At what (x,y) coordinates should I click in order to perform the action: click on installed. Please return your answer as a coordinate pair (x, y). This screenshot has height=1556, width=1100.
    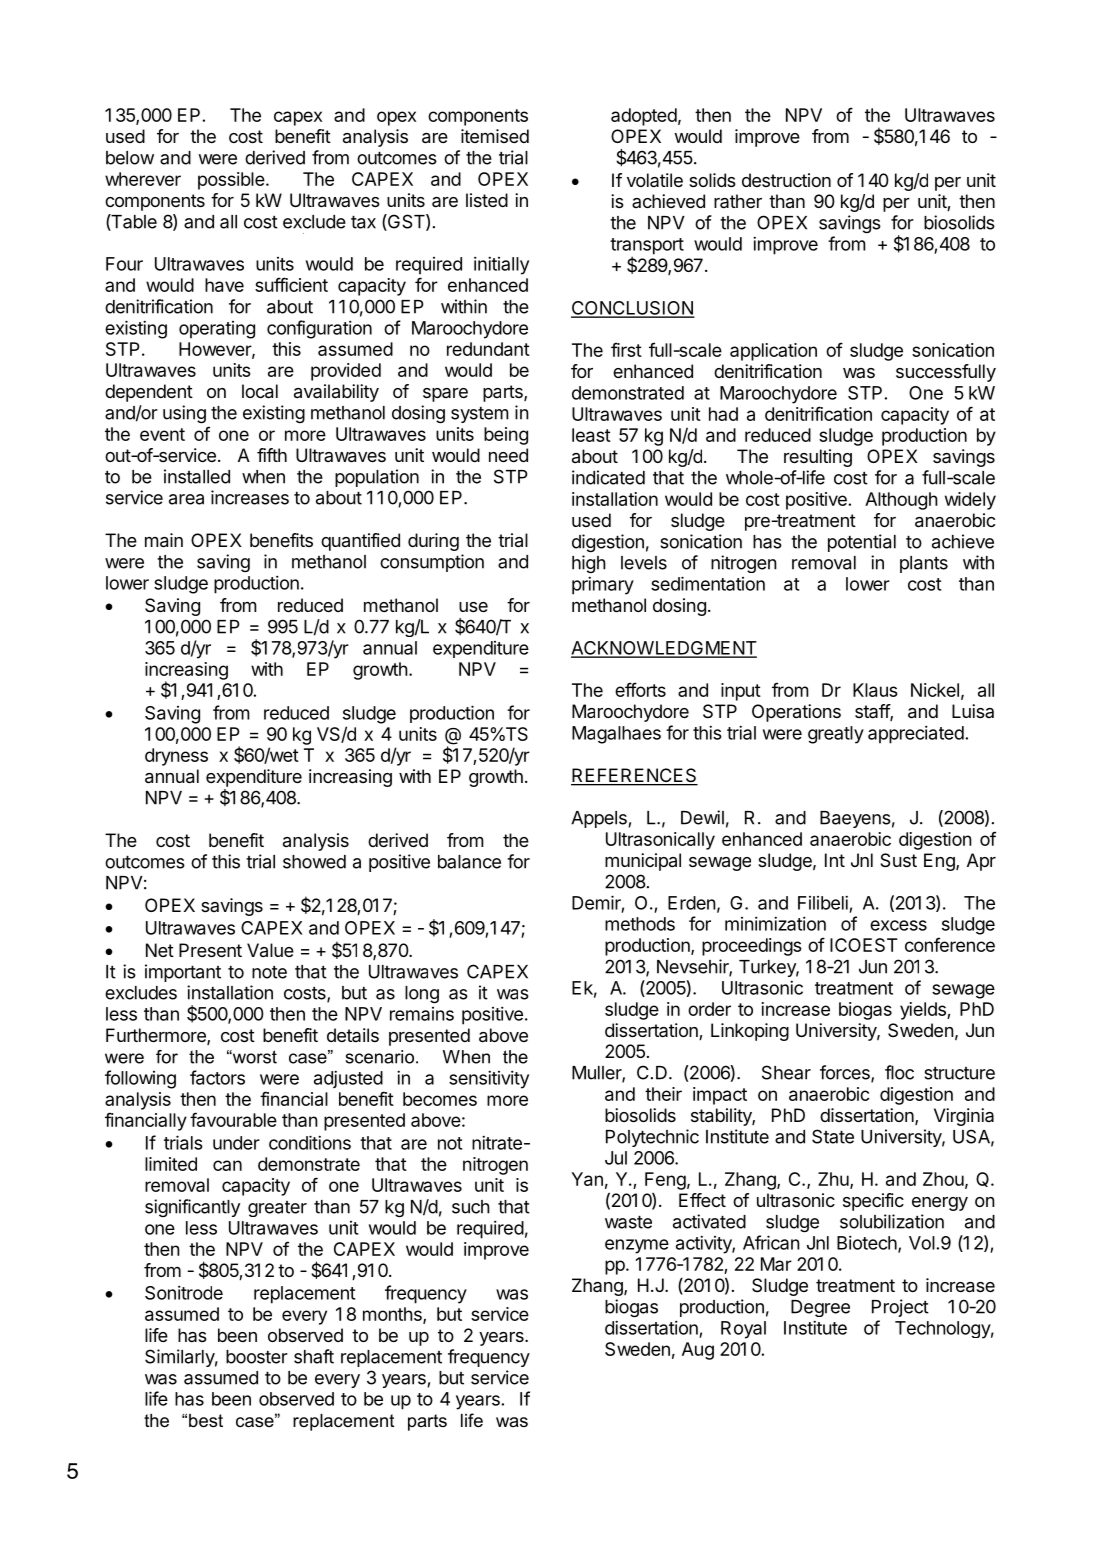
    Looking at the image, I should click on (197, 476).
